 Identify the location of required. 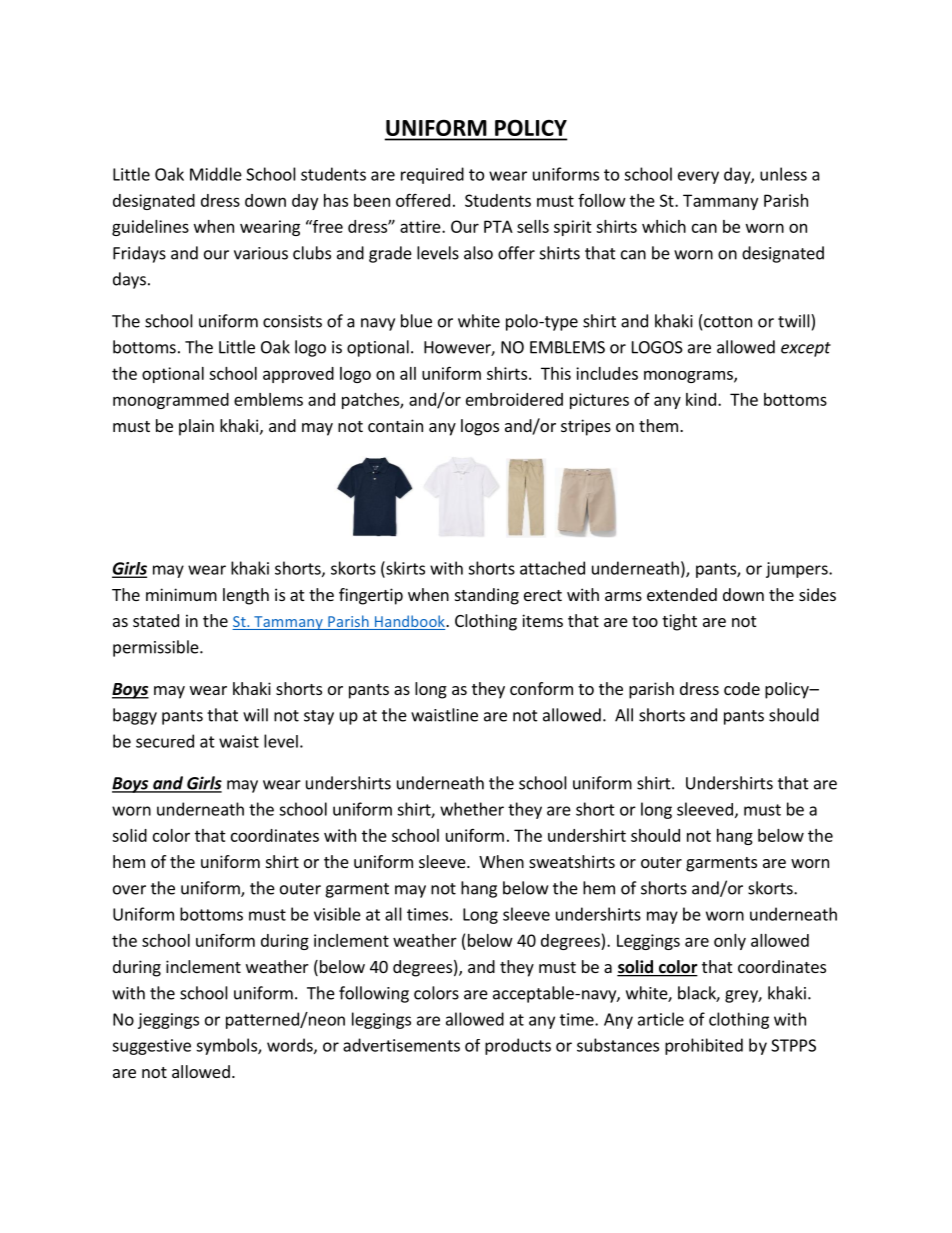
(432, 175).
